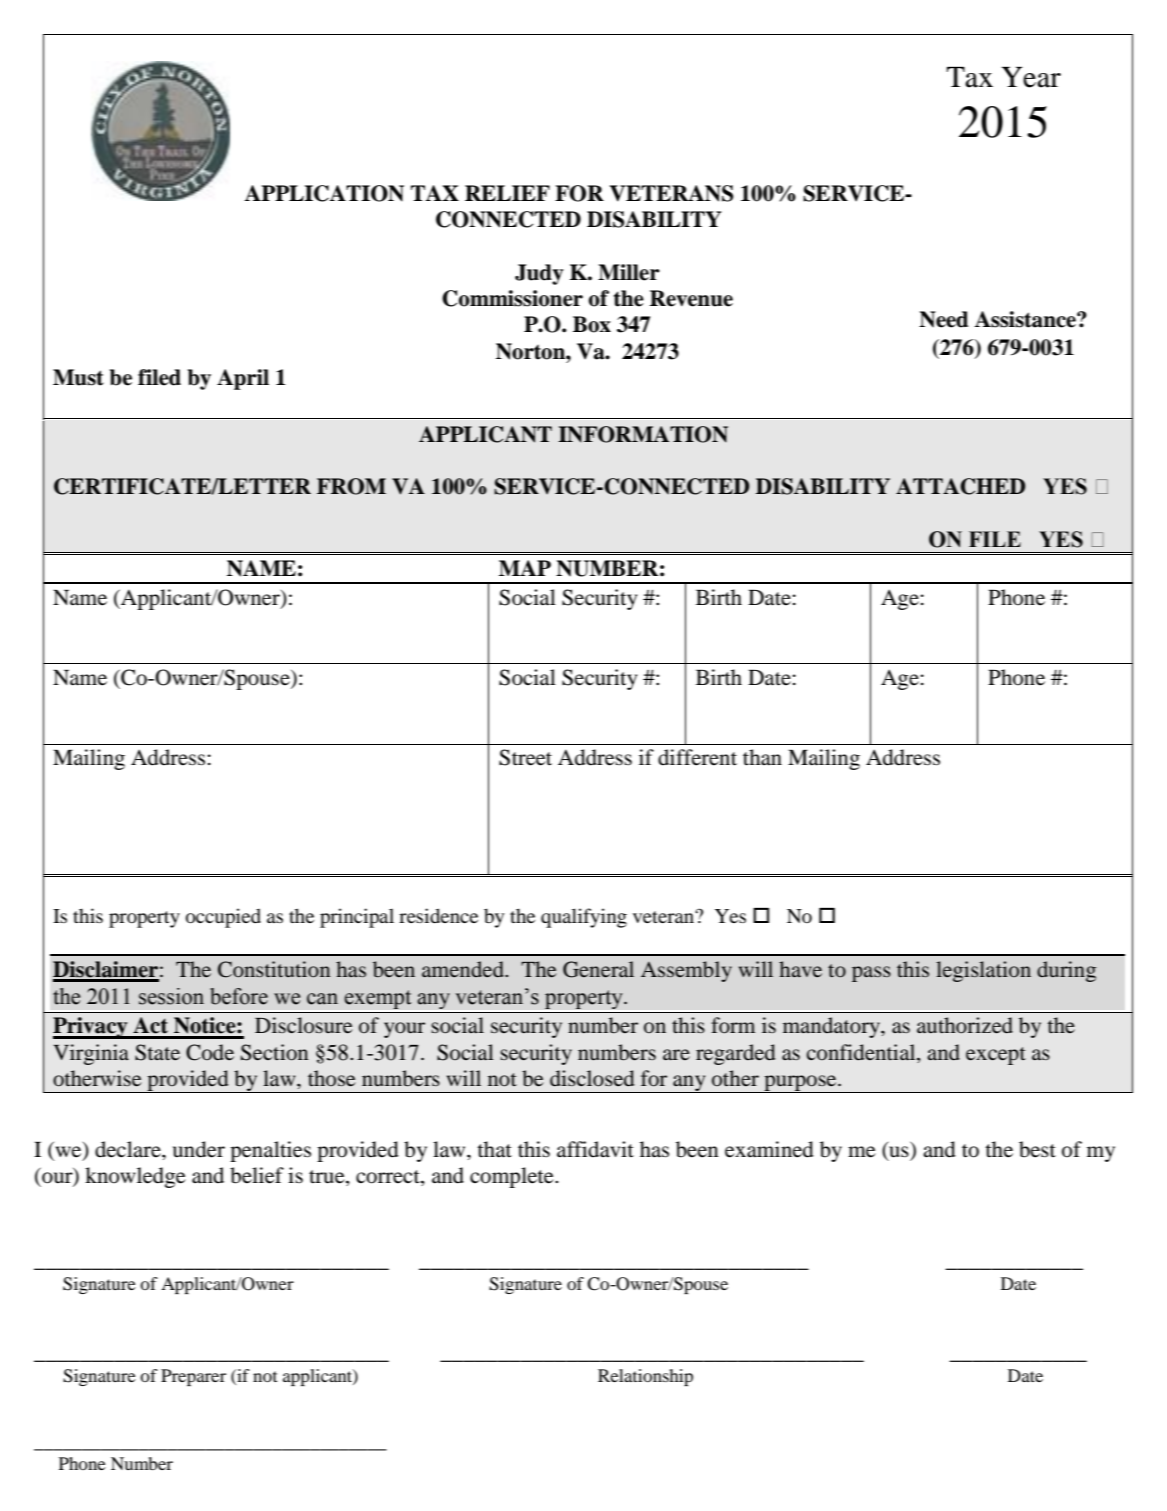 Image resolution: width=1167 pixels, height=1511 pixels. Describe the element at coordinates (525, 757) in the page. I see `Street` at that location.
